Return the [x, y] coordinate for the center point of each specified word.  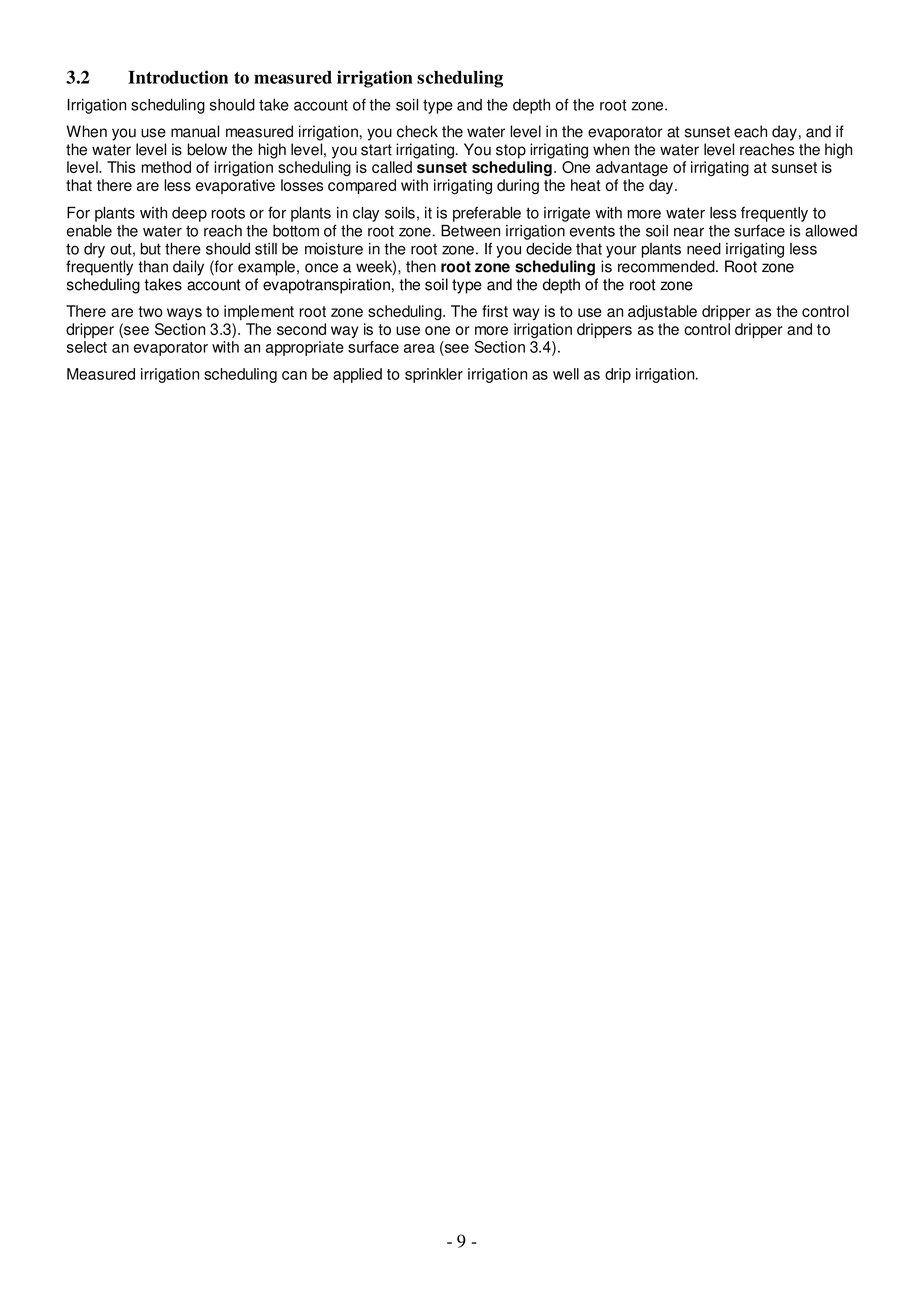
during [518, 187]
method [166, 167]
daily [188, 268]
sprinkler [434, 375]
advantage [632, 169]
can [294, 375]
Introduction [178, 77]
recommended [667, 266]
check [417, 131]
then [421, 266]
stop [511, 151]
